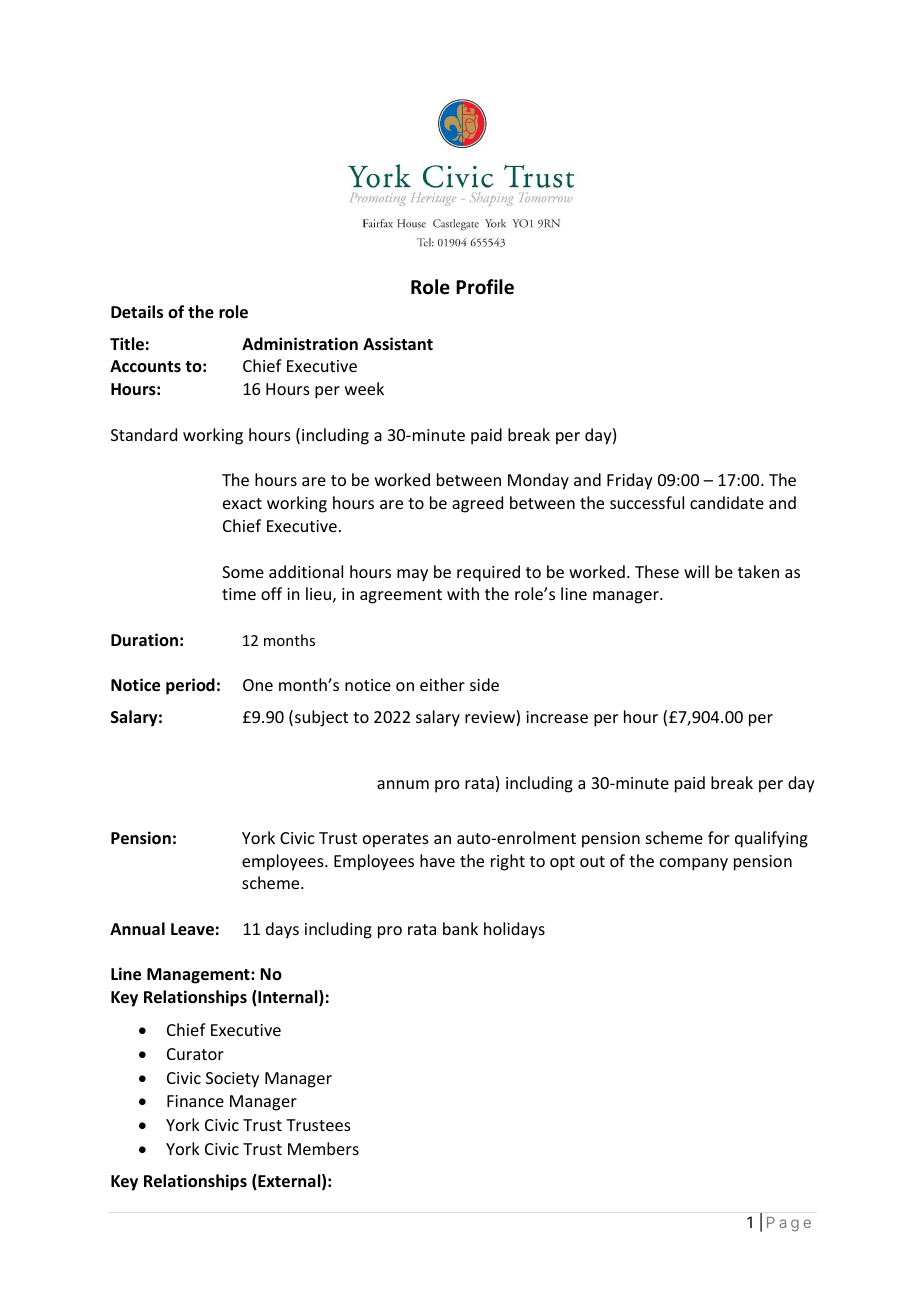  Describe the element at coordinates (485, 287) in the image. I see `Profile` at that location.
